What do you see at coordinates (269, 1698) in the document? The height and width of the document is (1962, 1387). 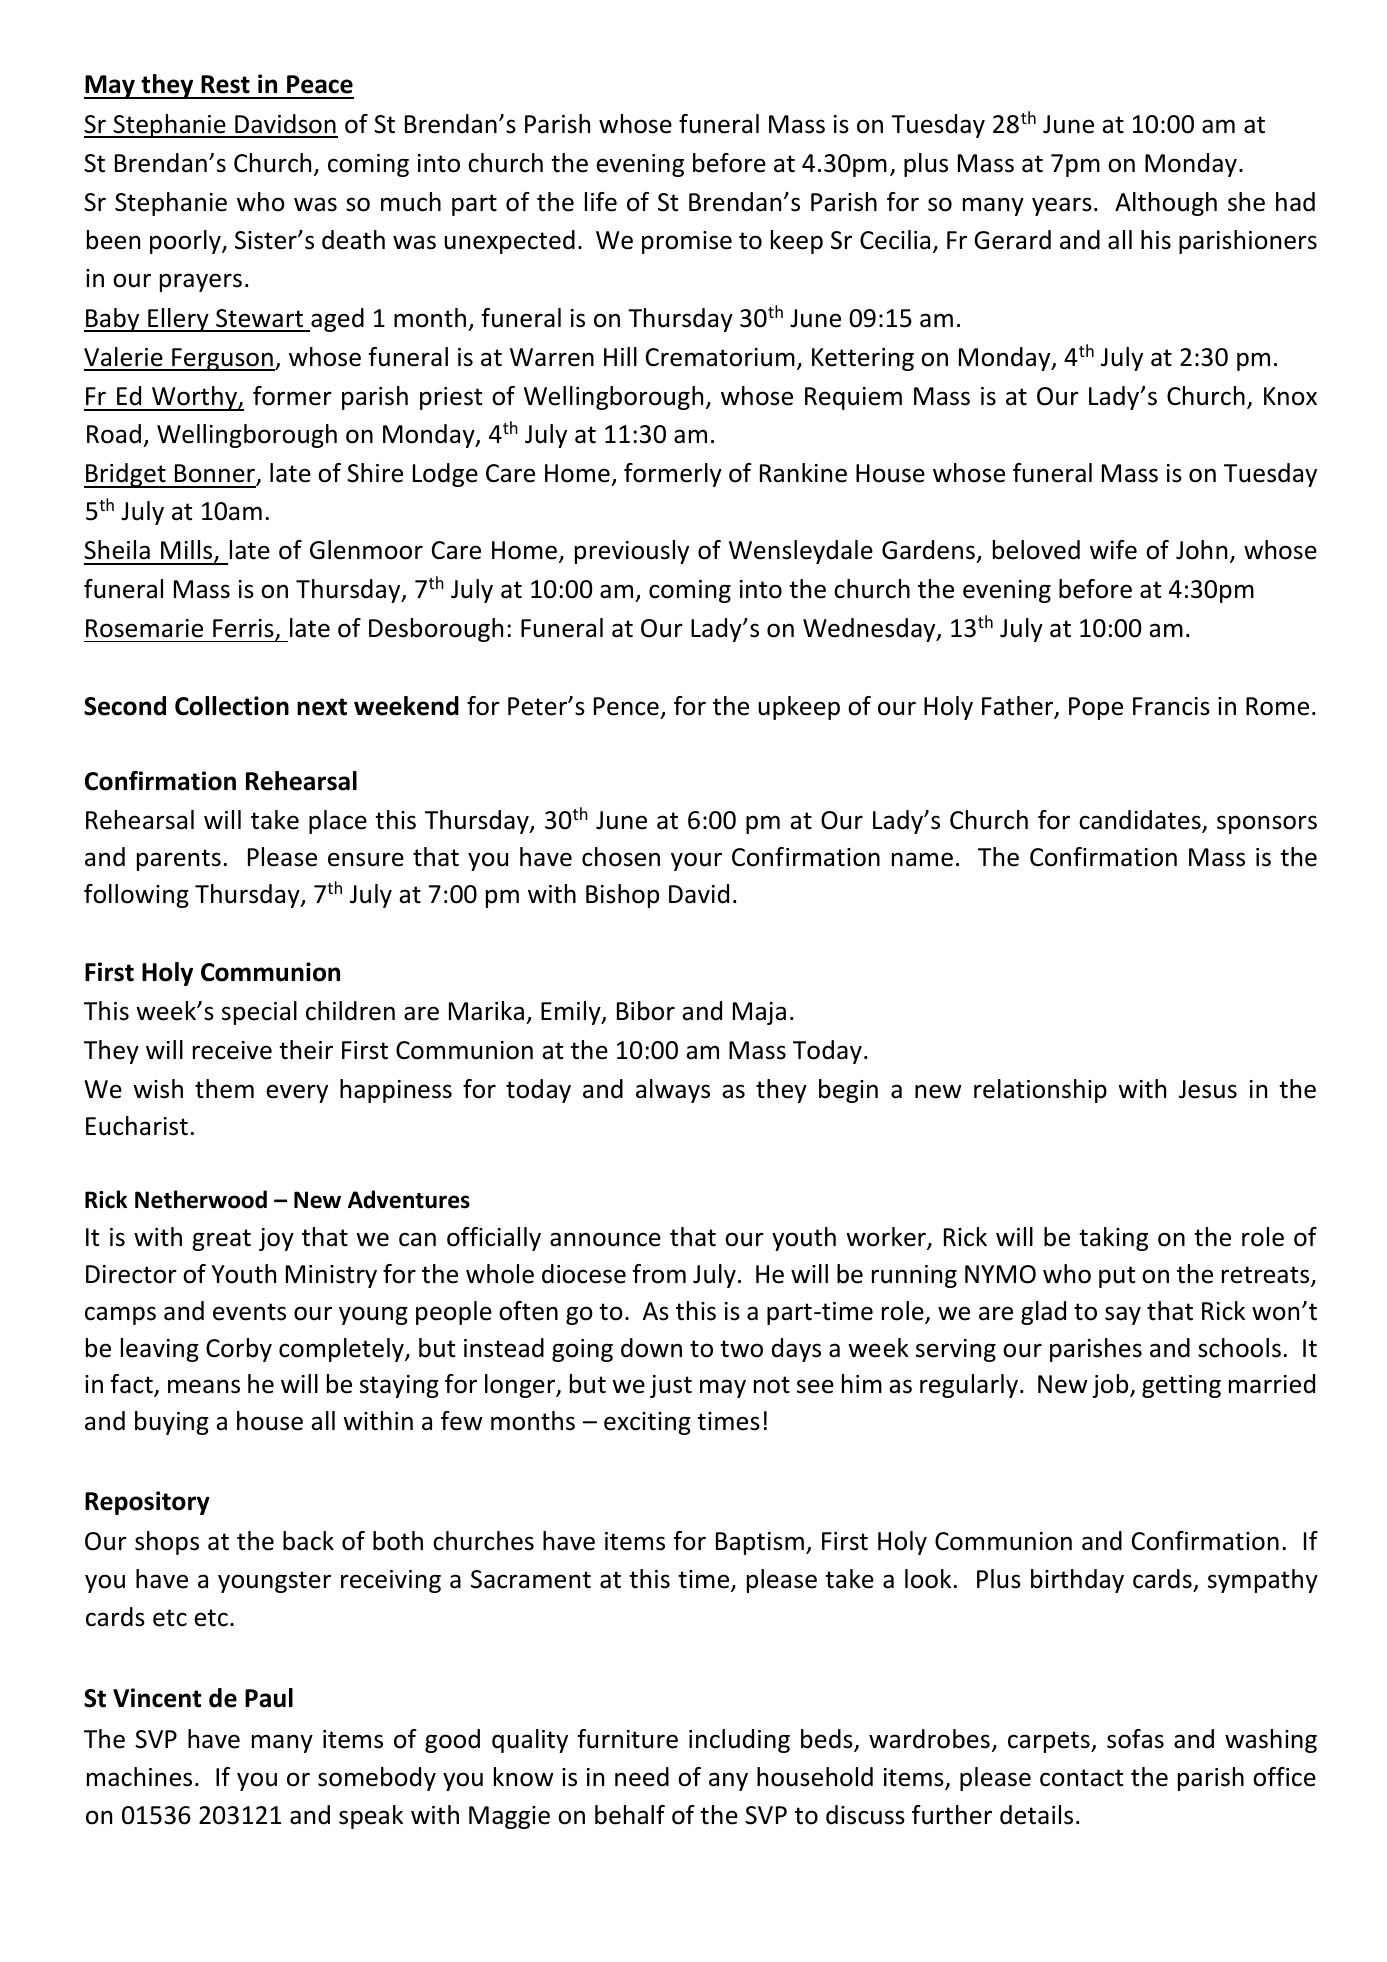 I see `Paul` at bounding box center [269, 1698].
